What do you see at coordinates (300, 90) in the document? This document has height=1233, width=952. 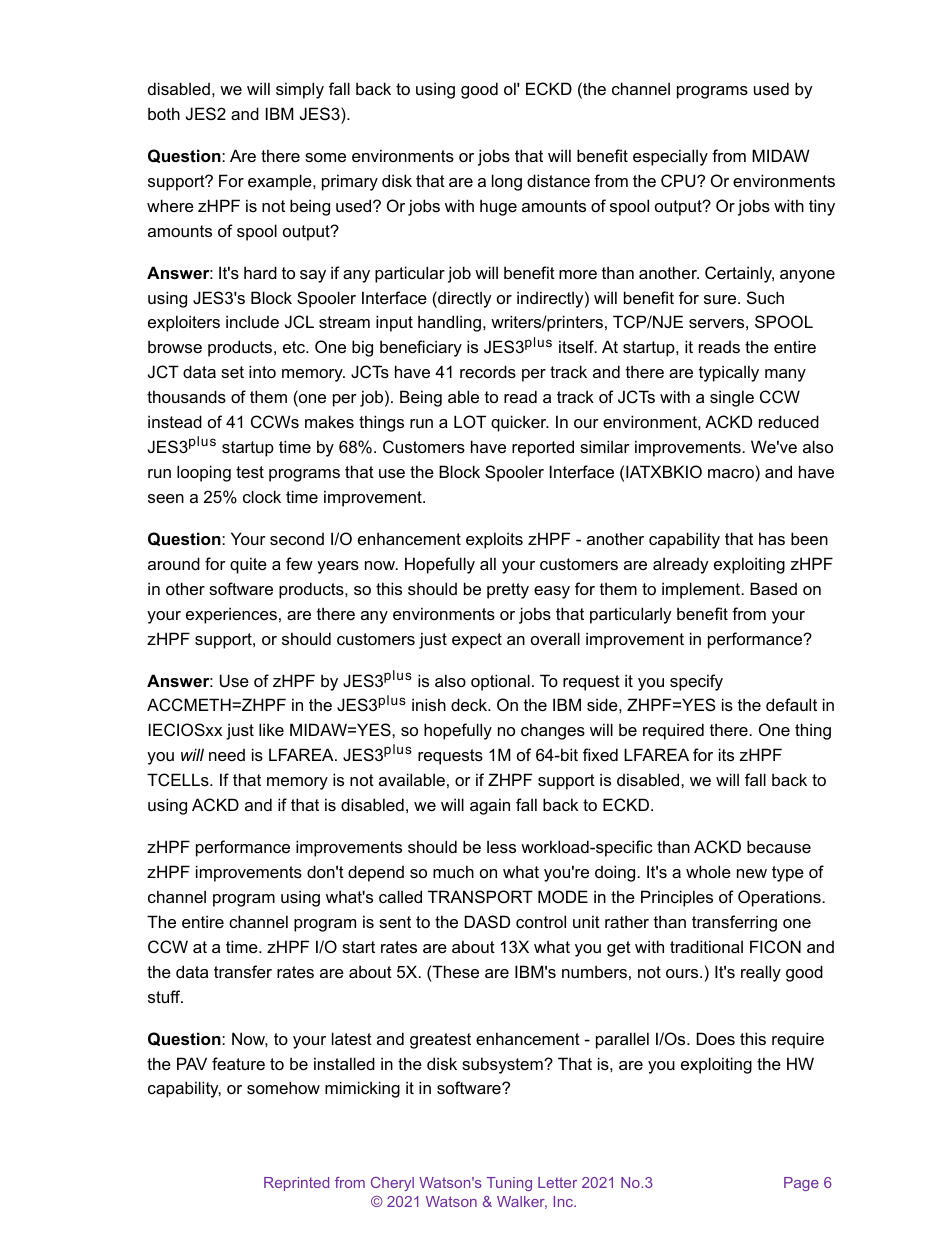 I see `simply` at bounding box center [300, 90].
